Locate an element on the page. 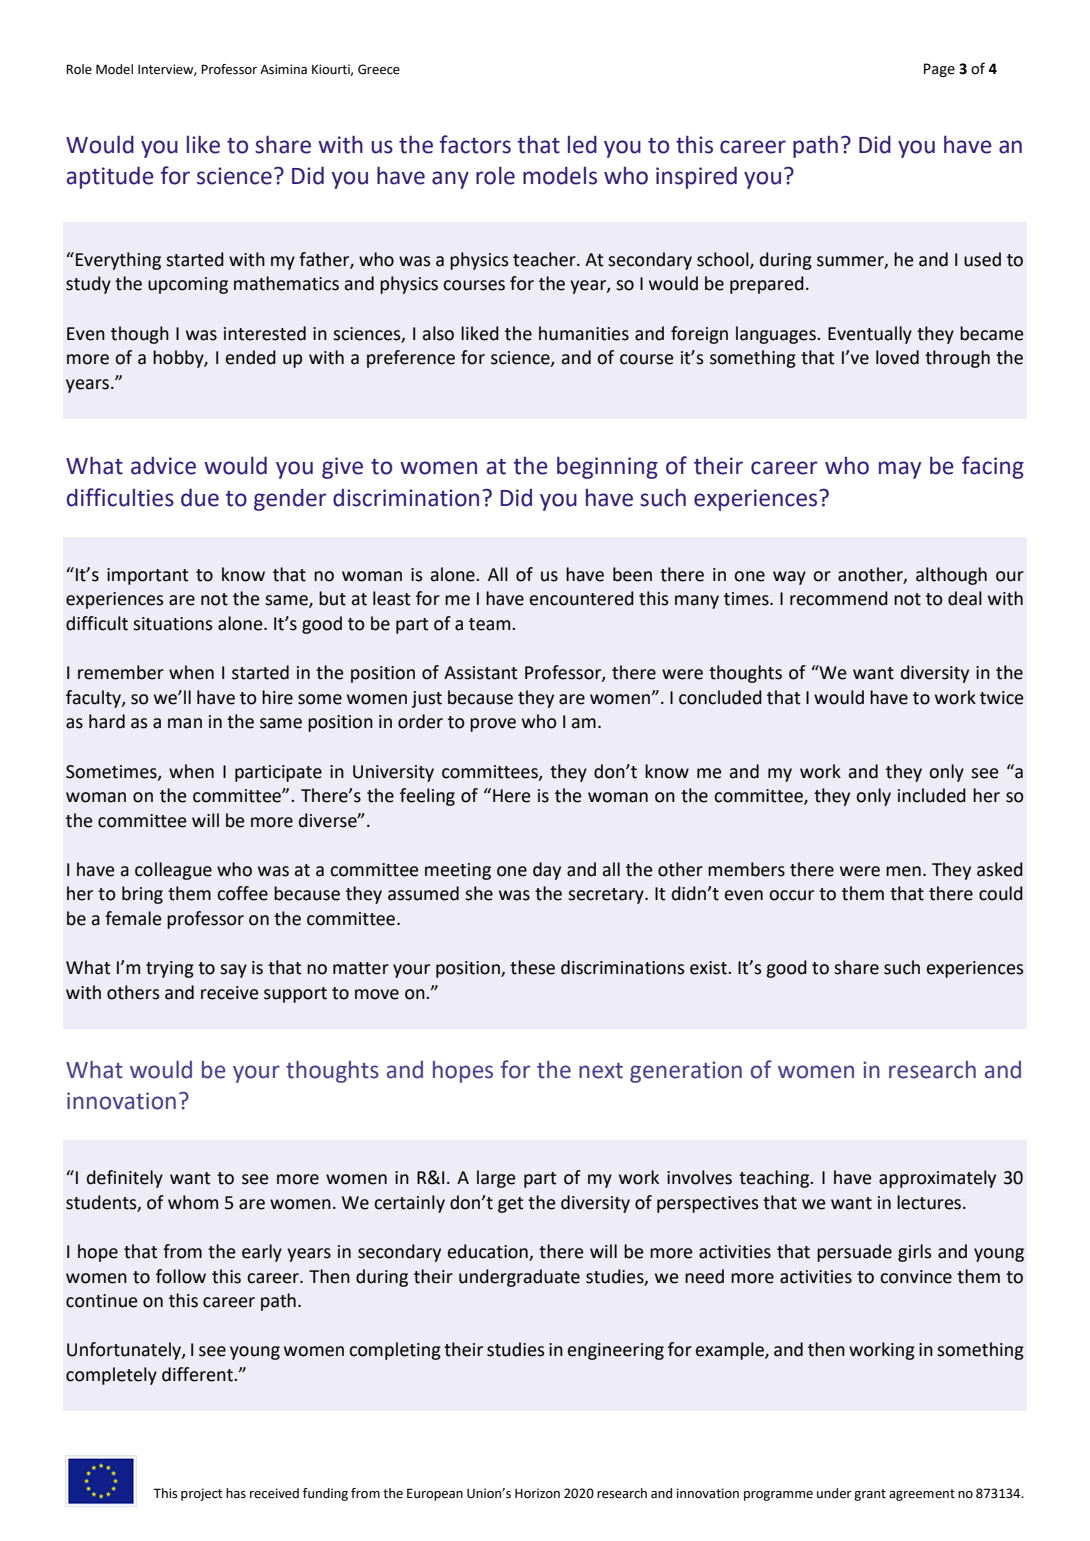 This image has width=1090, height=1541. aptitude is located at coordinates (110, 177).
